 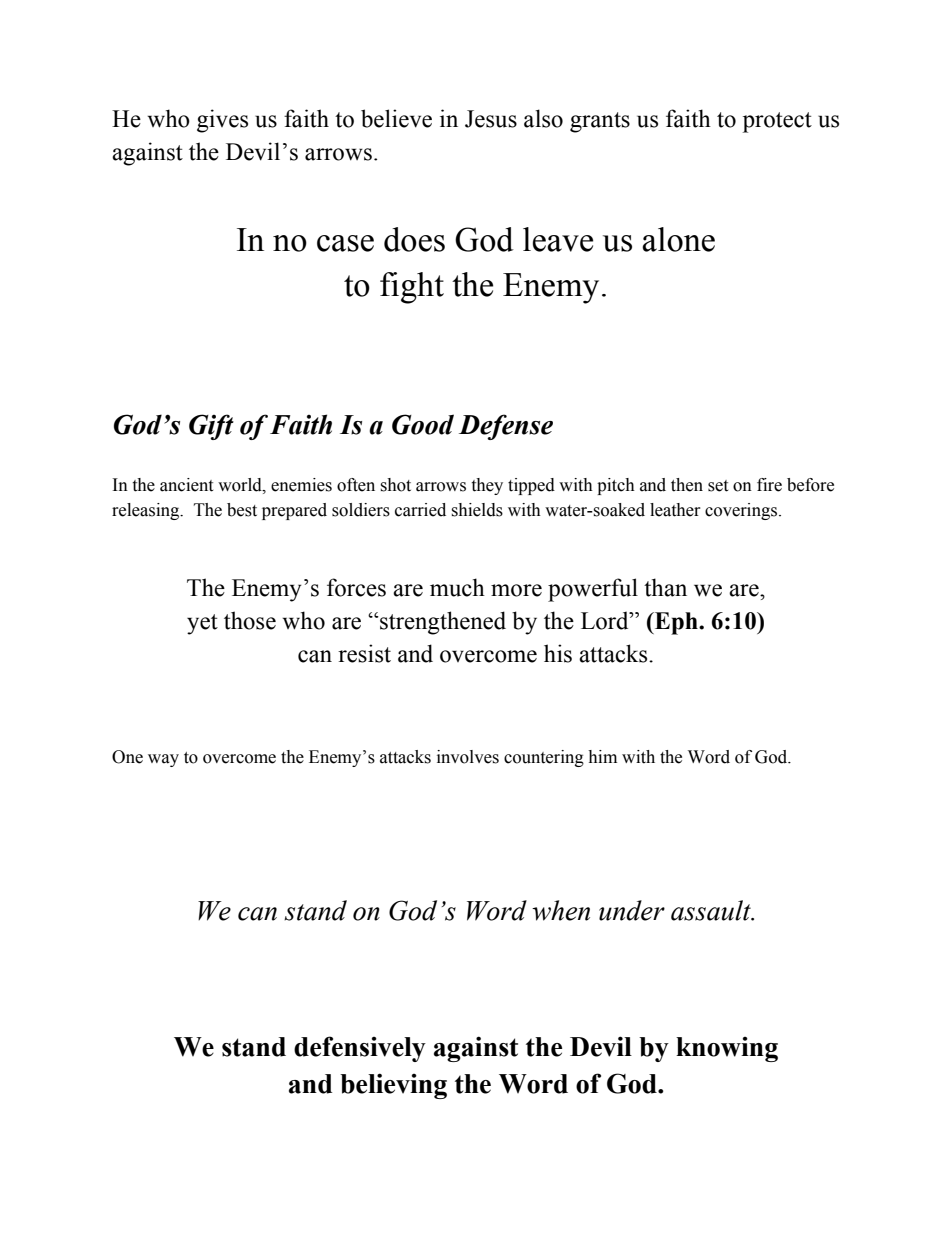 What do you see at coordinates (163, 760) in the document?
I see `way` at bounding box center [163, 760].
